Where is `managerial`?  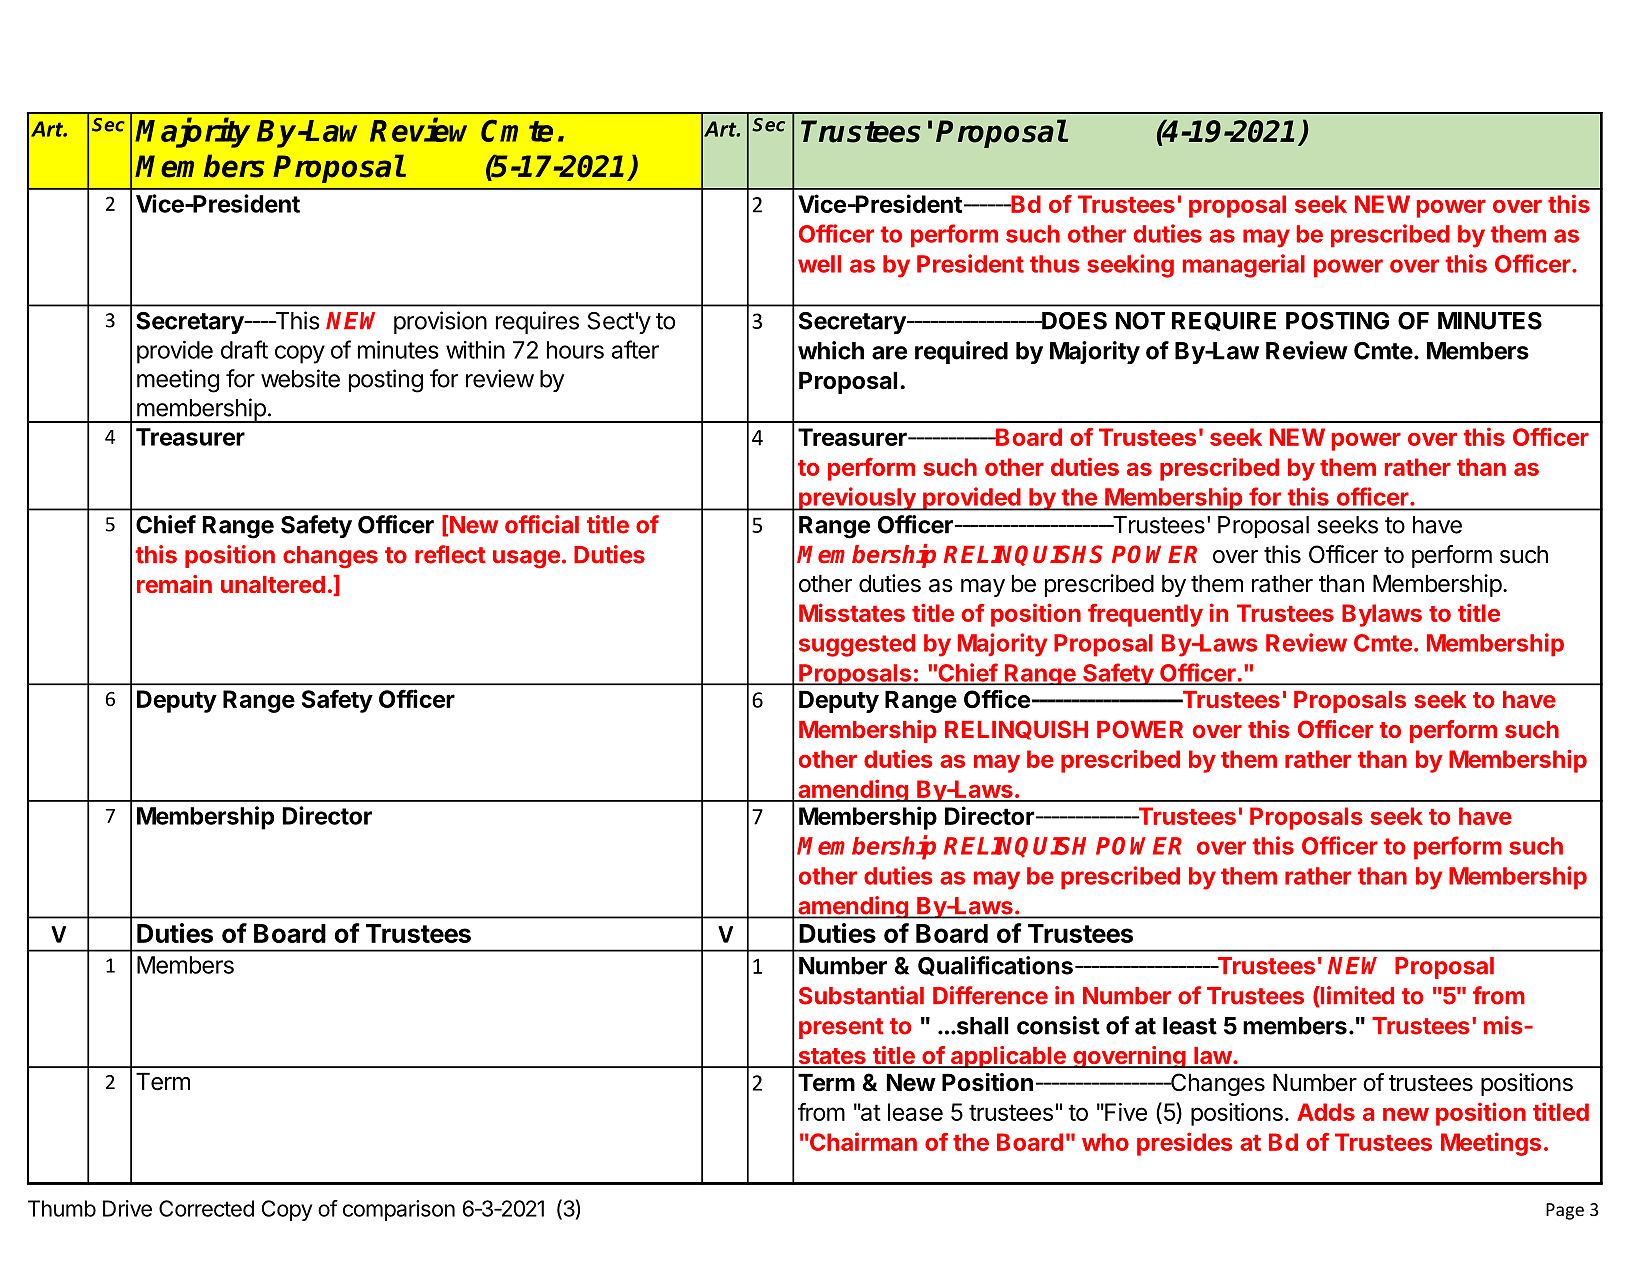
managerial is located at coordinates (1244, 266).
